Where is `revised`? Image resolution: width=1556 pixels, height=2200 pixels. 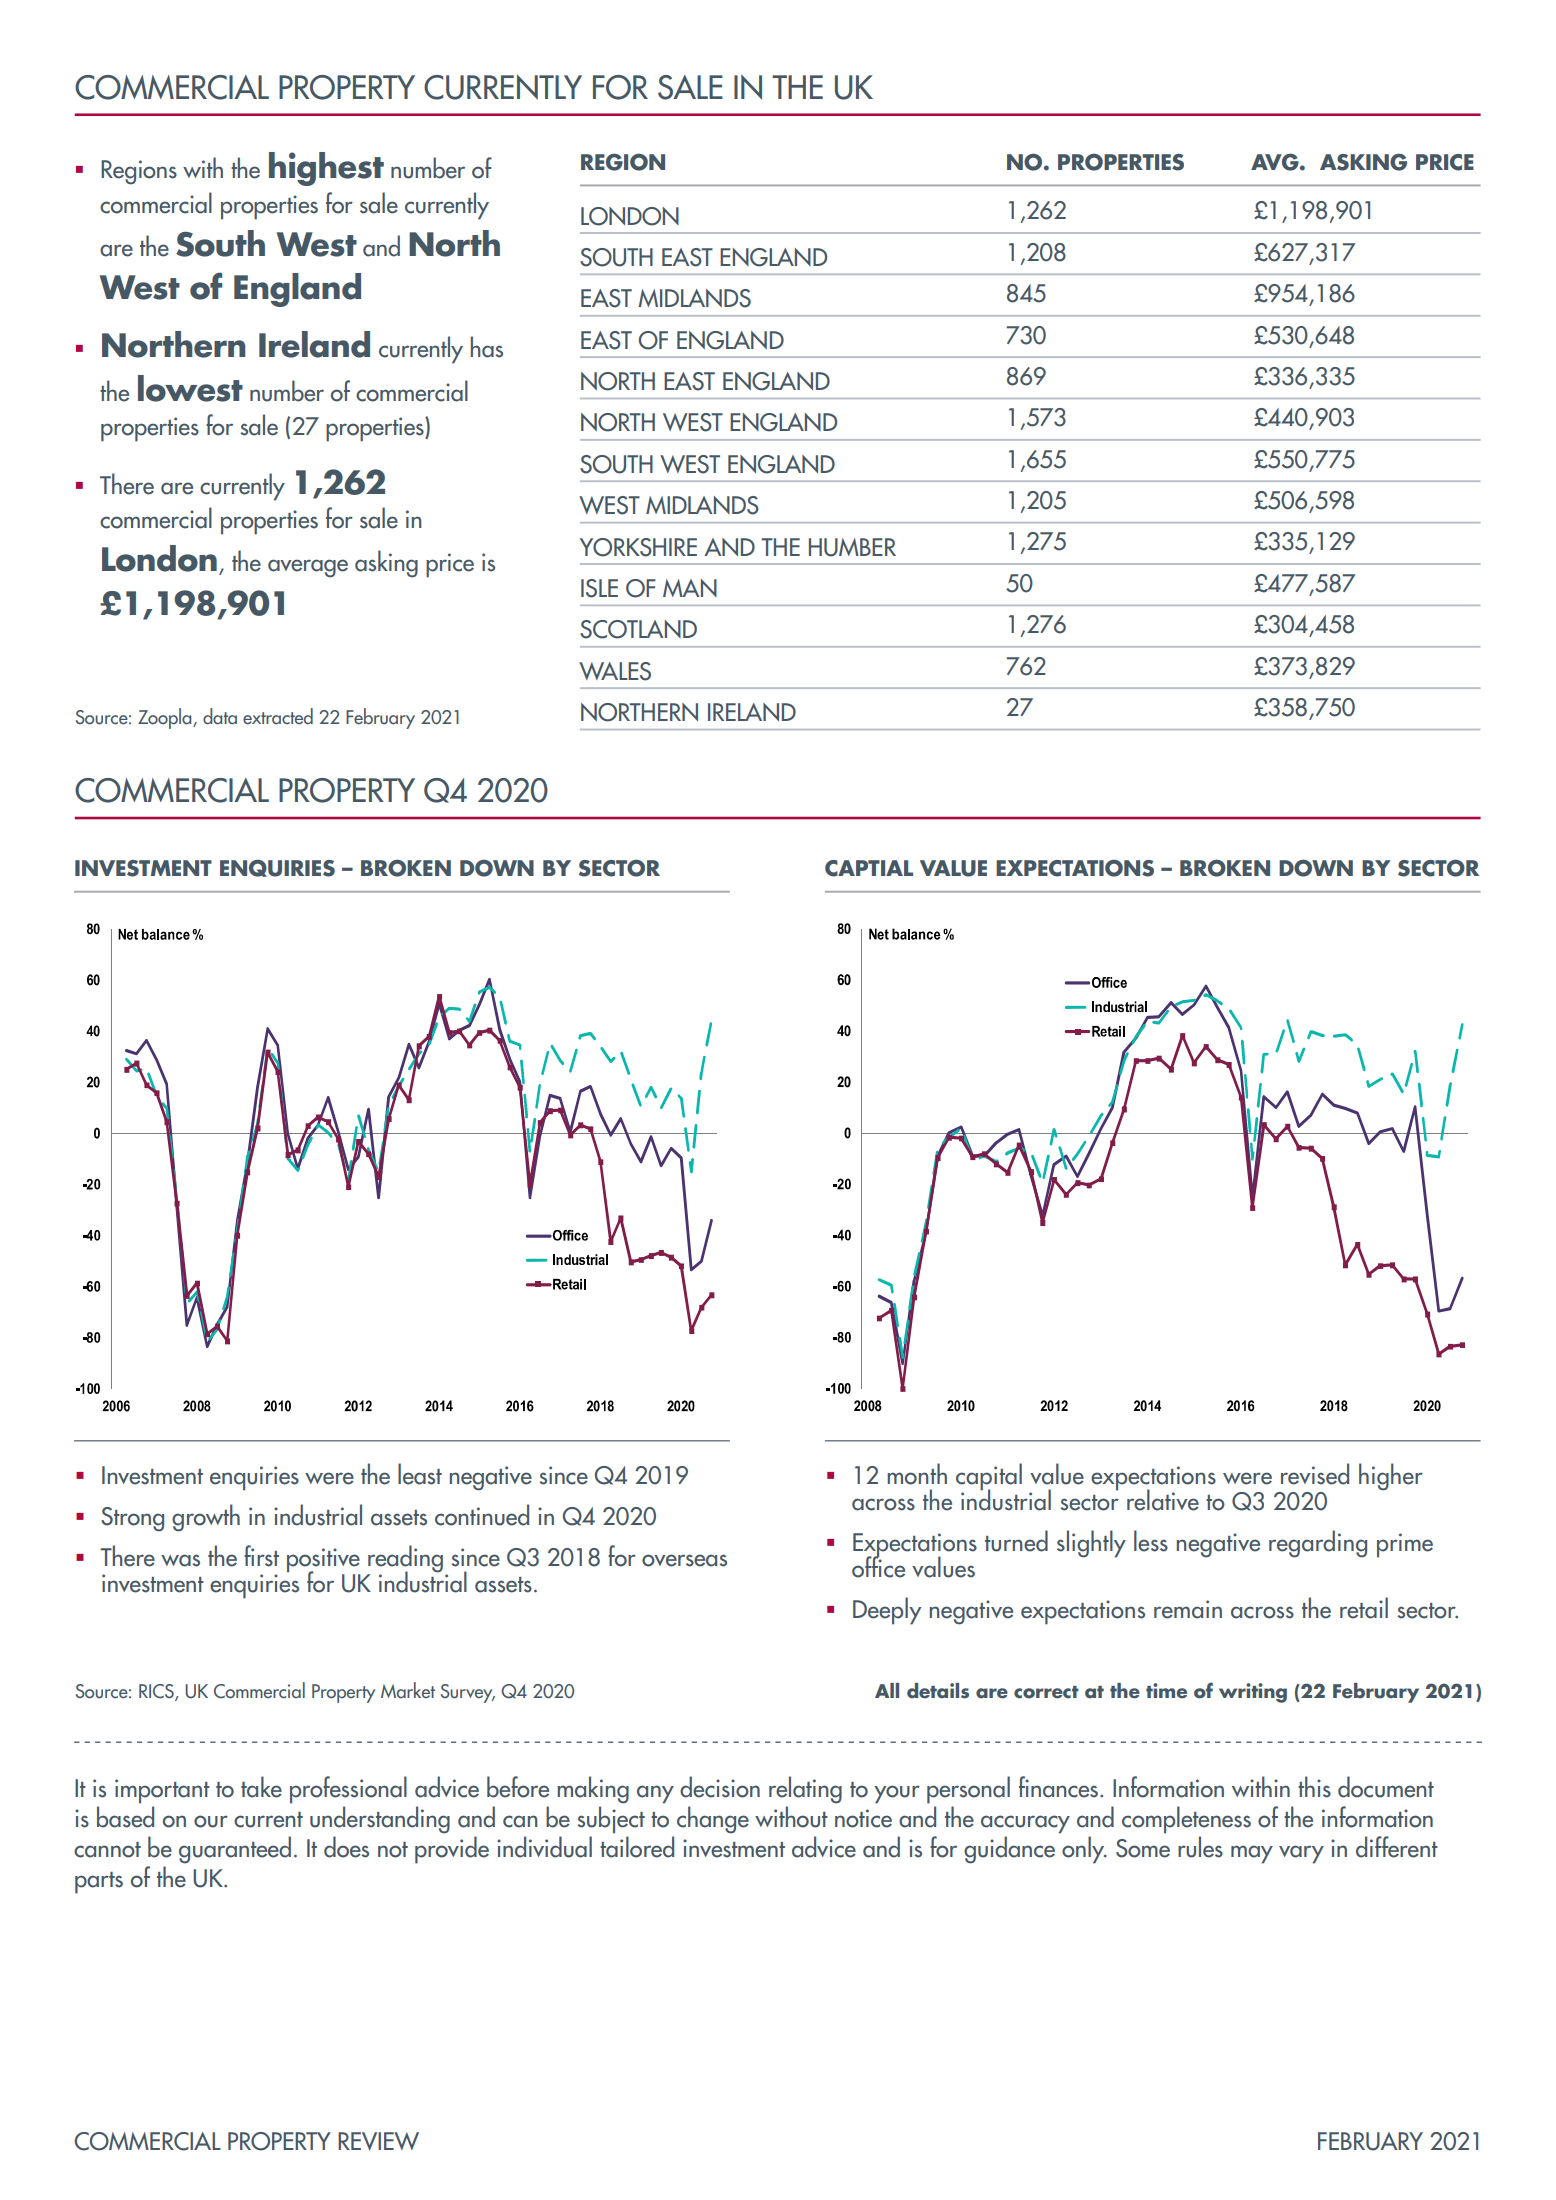 revised is located at coordinates (1315, 1474).
